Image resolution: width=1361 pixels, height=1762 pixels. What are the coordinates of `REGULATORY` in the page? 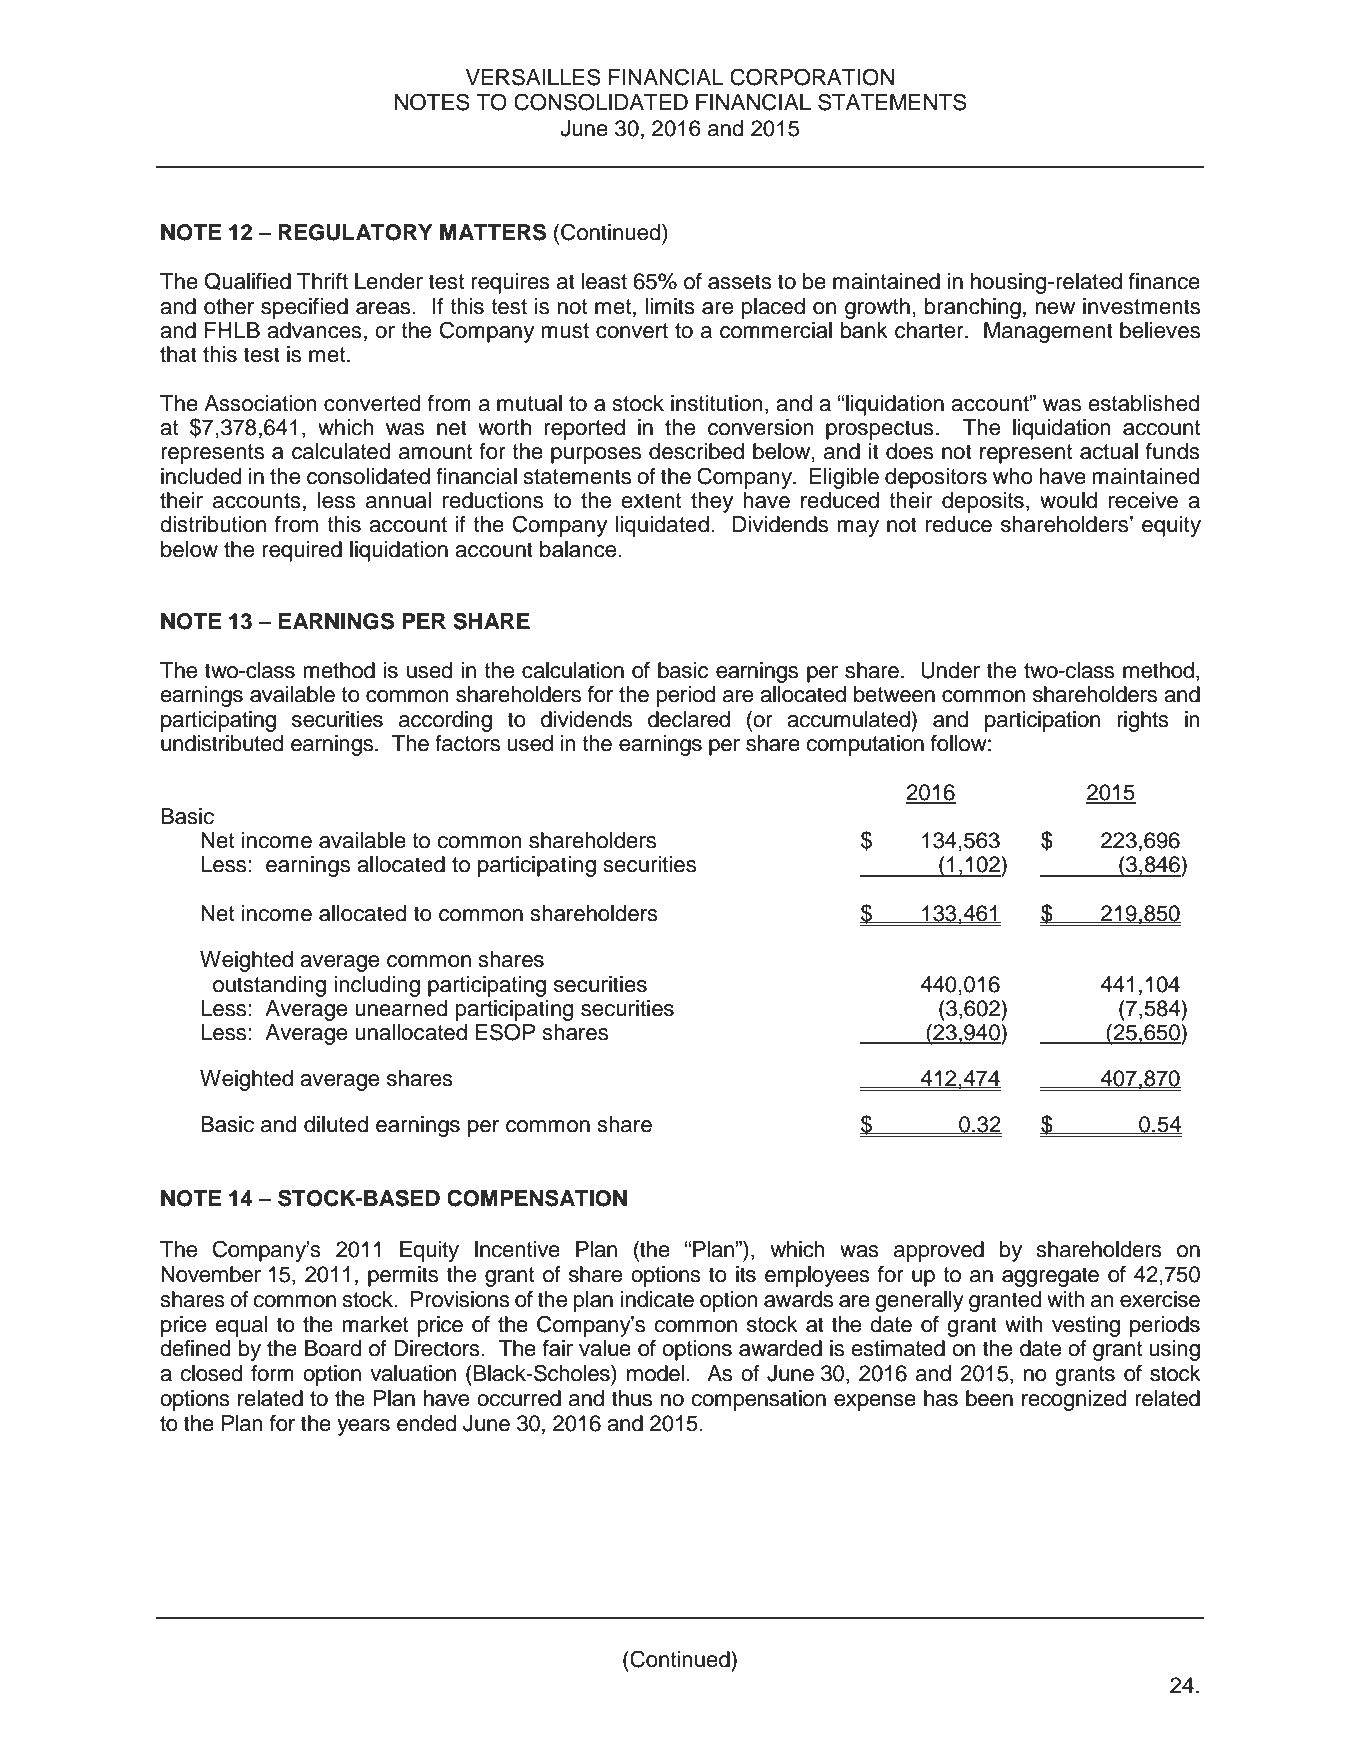 It's located at (355, 232).
